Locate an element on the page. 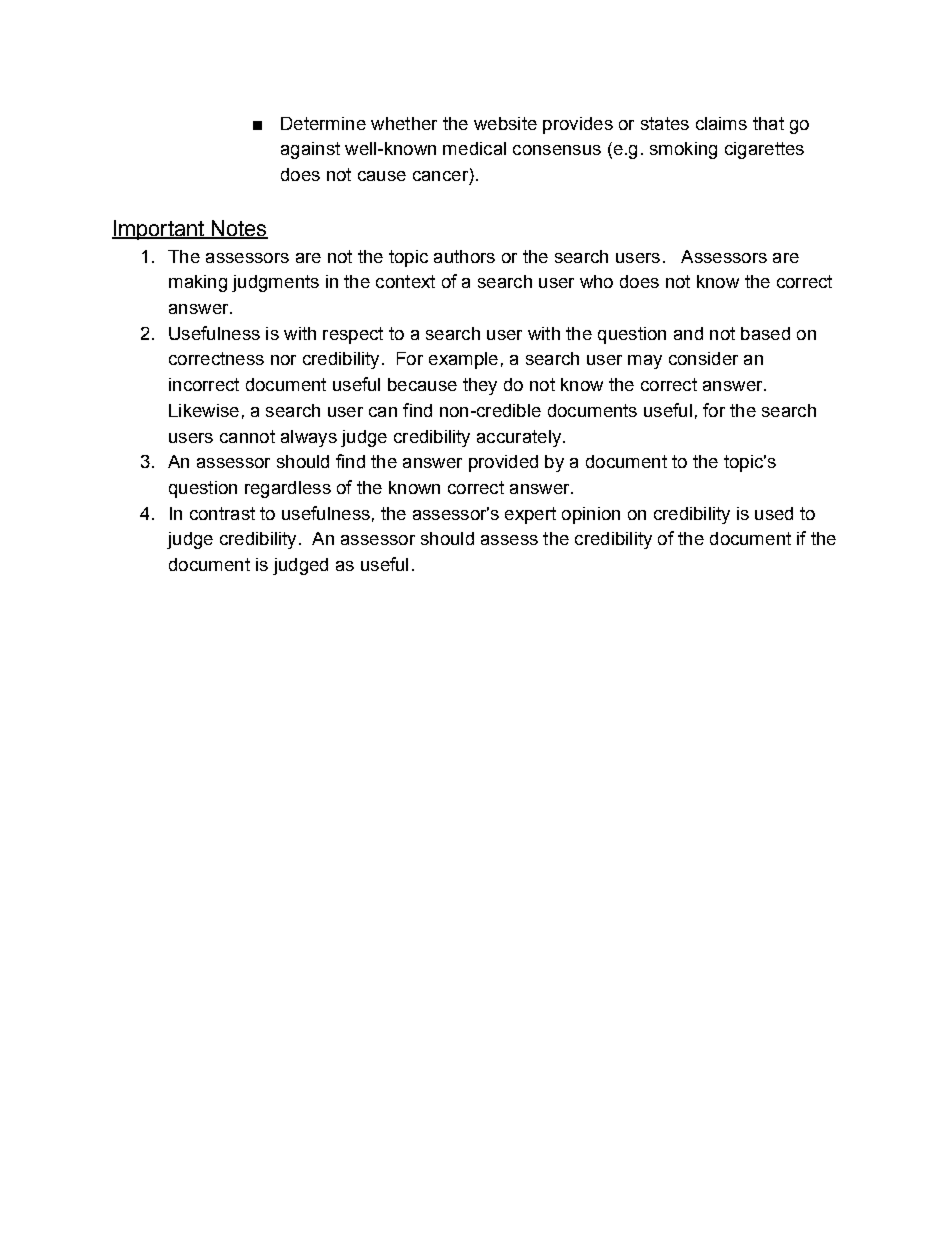  against is located at coordinates (310, 150).
